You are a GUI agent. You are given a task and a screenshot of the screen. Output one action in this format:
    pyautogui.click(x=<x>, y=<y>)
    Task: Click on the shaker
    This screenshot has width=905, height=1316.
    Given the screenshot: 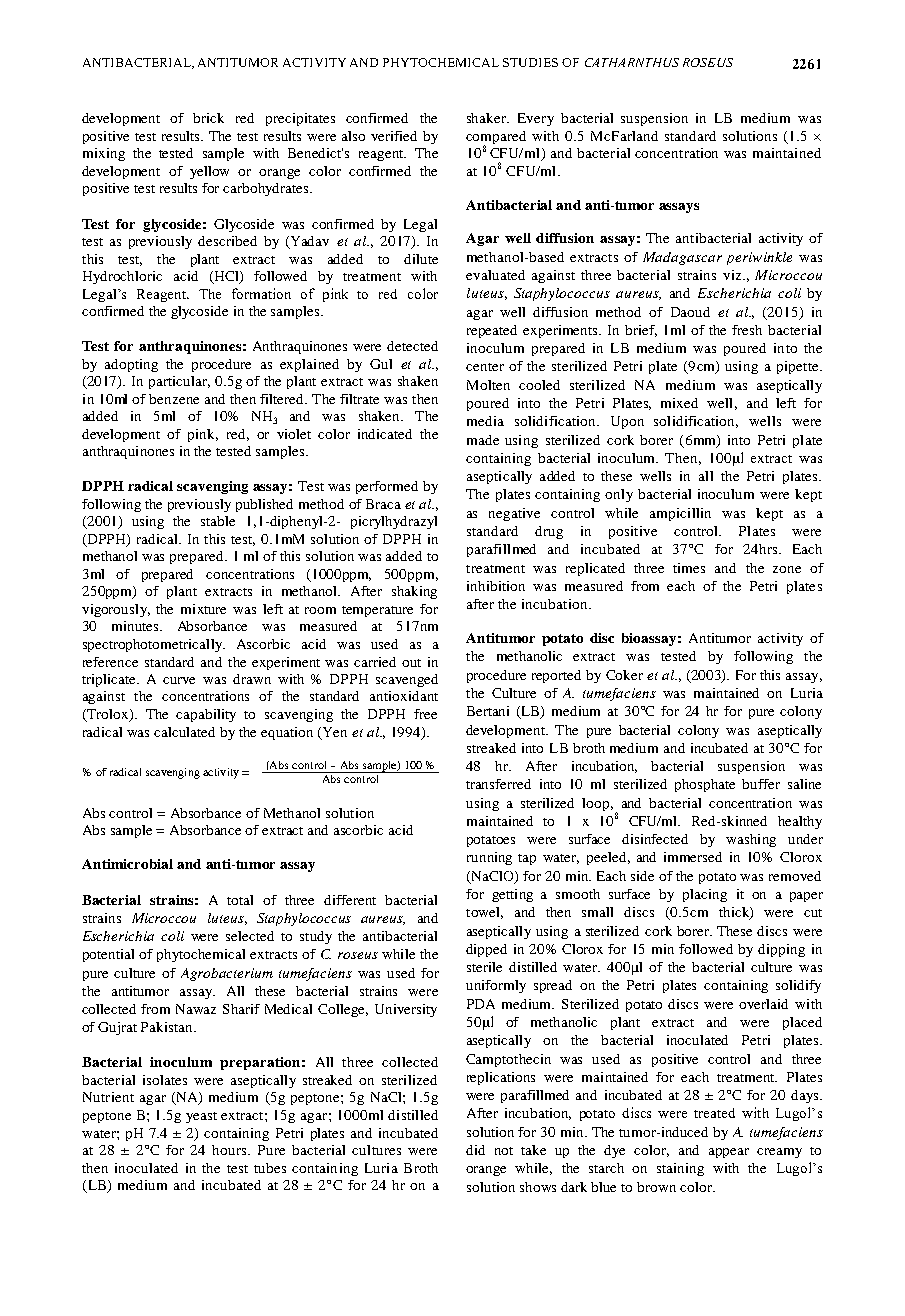 What is the action you would take?
    pyautogui.click(x=488, y=118)
